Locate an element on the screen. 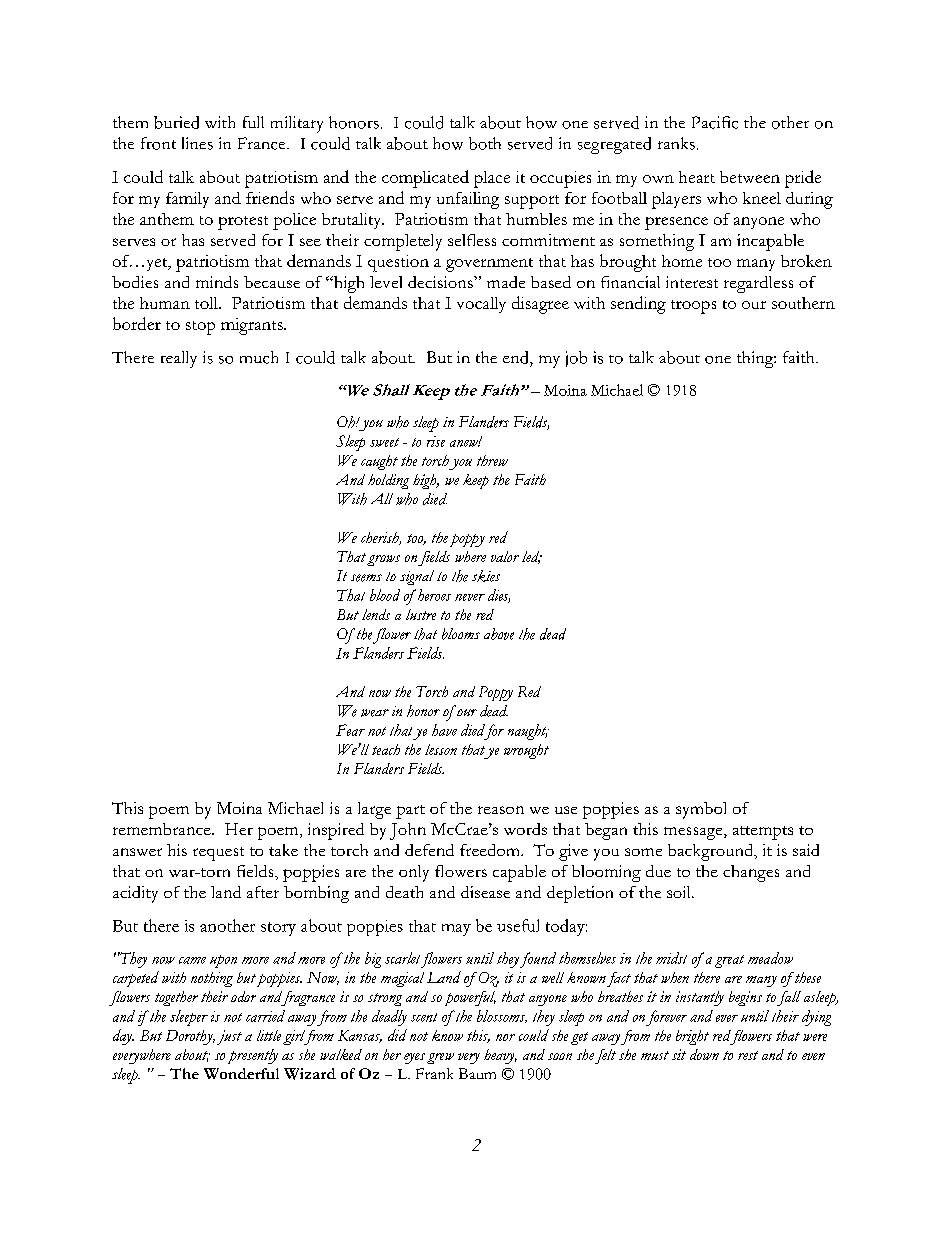 Image resolution: width=952 pixels, height=1233 pixels. just is located at coordinates (229, 1037).
